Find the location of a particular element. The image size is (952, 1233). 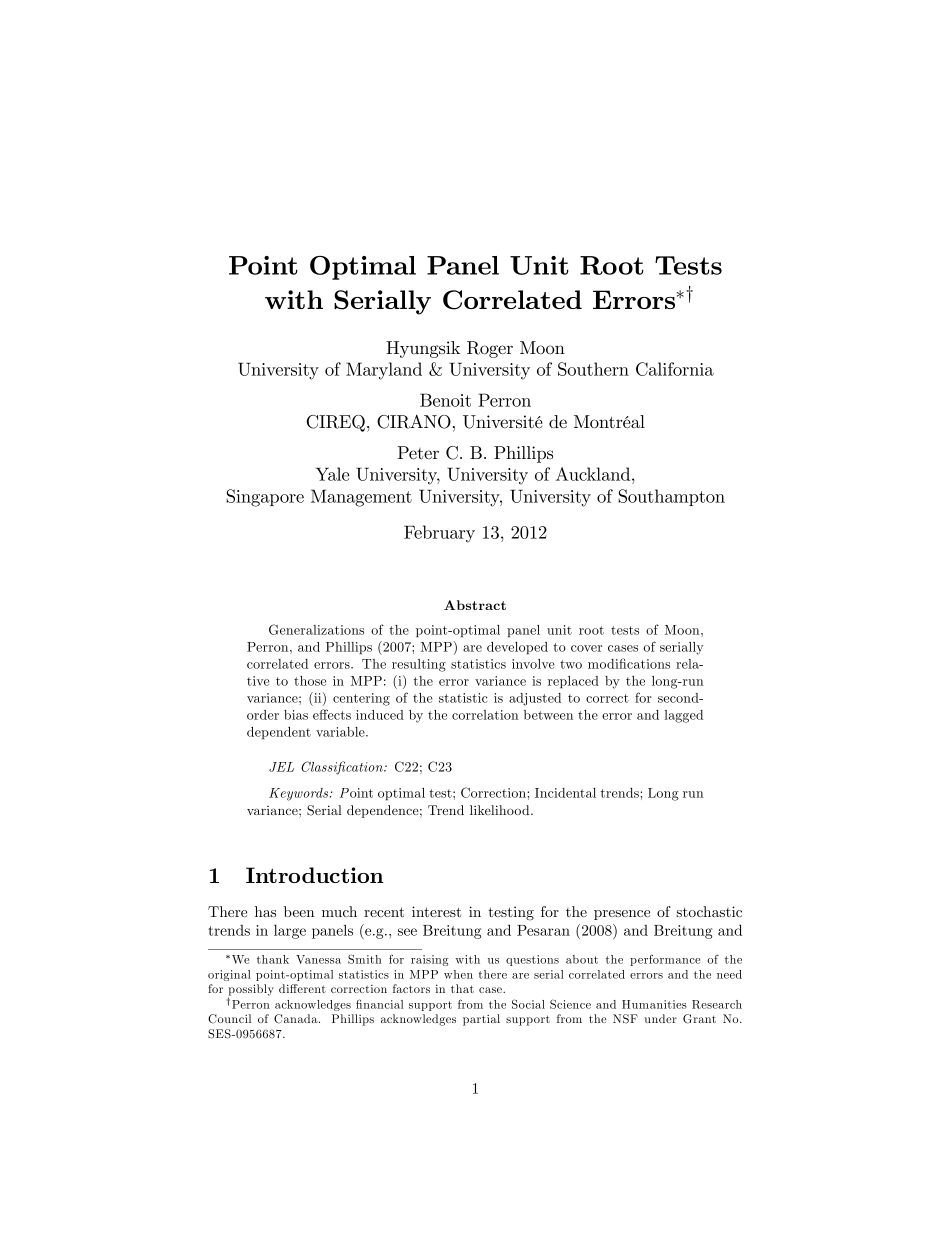

adjusted is located at coordinates (535, 699).
